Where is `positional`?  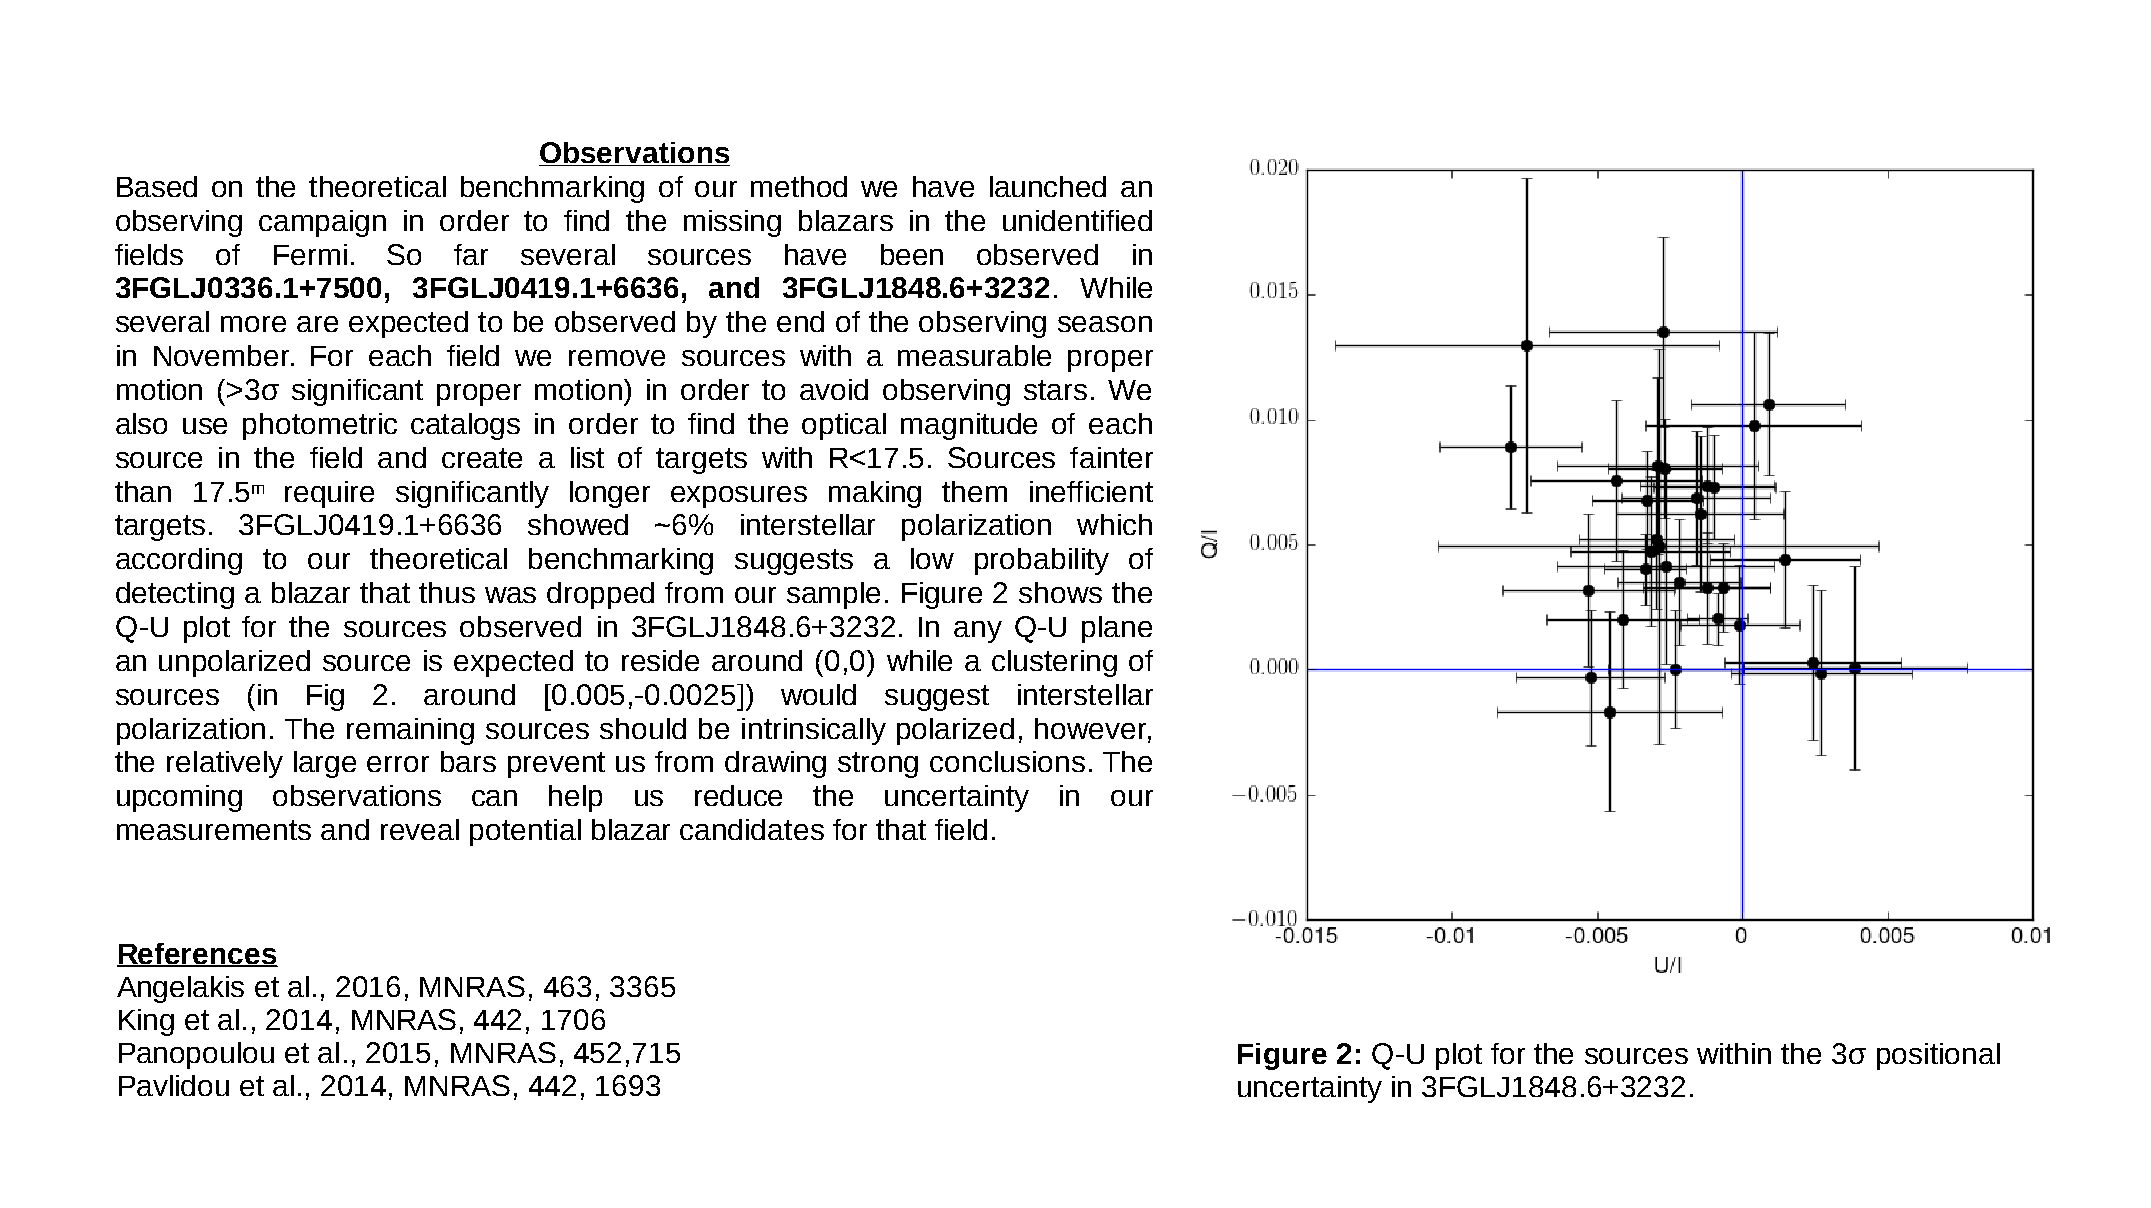
positional is located at coordinates (1938, 1056).
